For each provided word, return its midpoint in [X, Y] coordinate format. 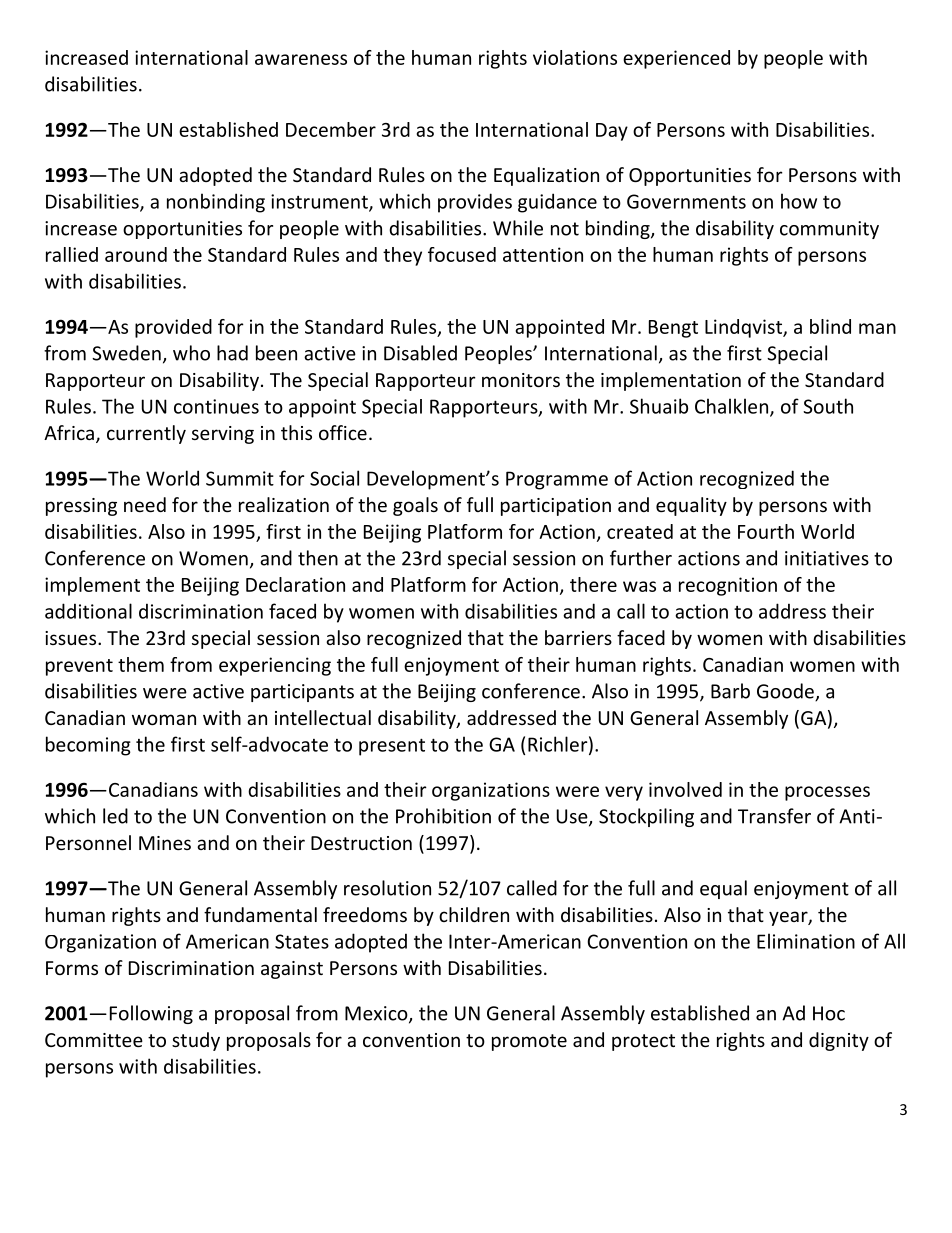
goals [415, 506]
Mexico [377, 1014]
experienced [676, 59]
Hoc [829, 1013]
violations [575, 57]
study [196, 1041]
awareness [301, 59]
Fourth [766, 531]
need [145, 504]
